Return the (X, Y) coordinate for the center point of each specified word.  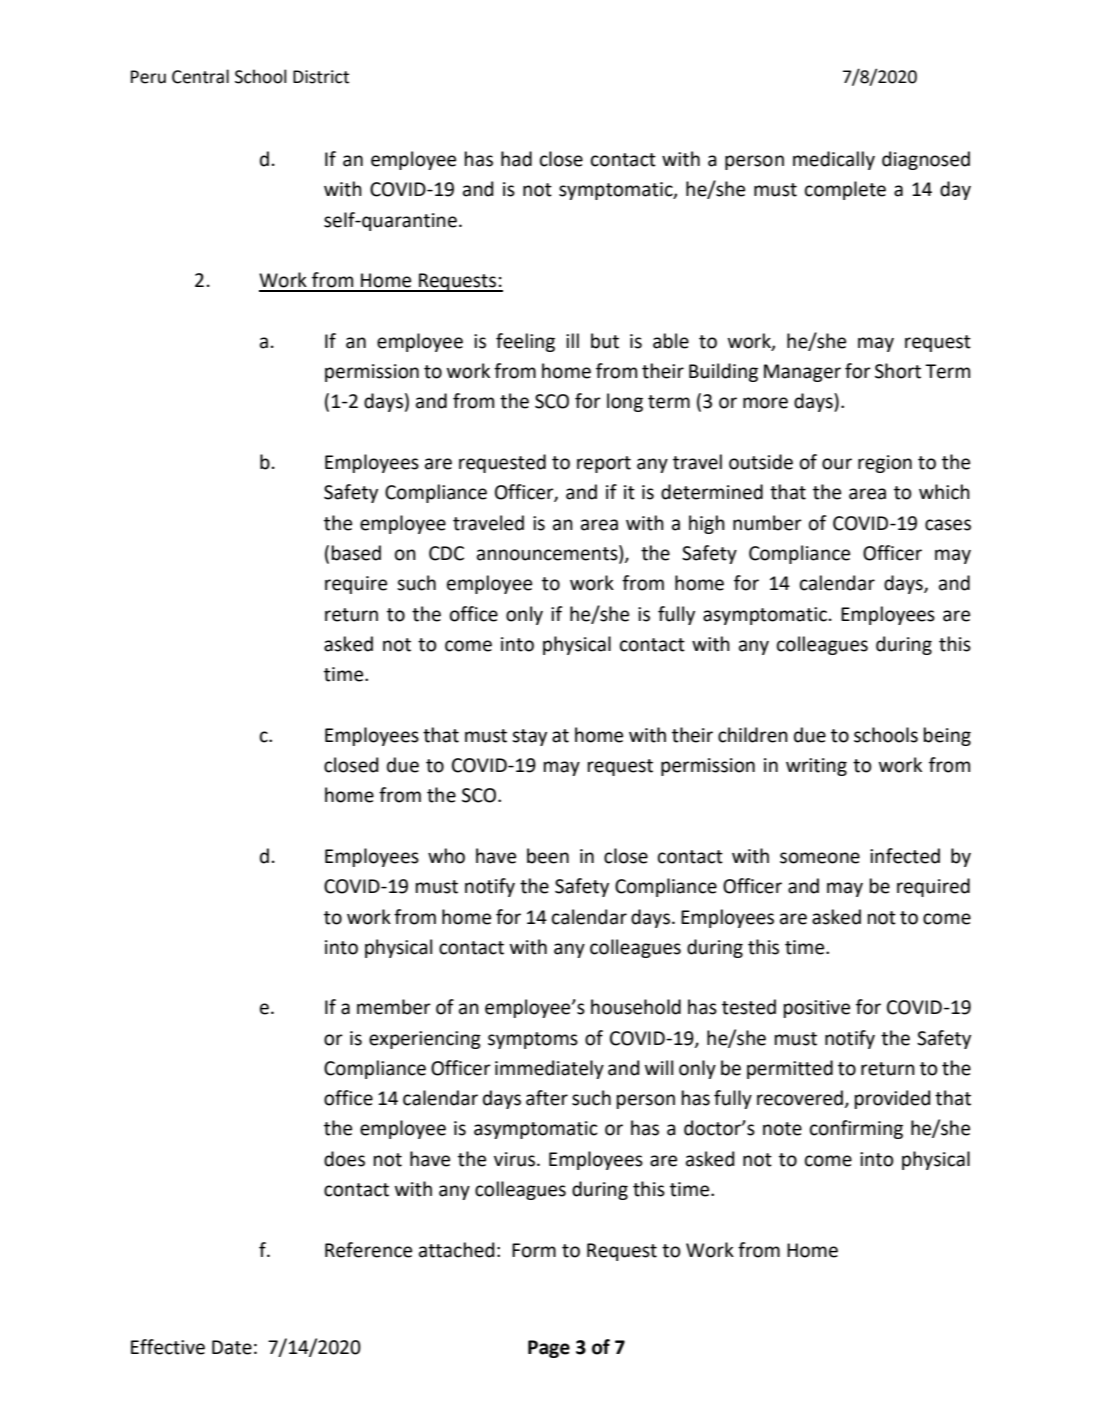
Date (232, 1347)
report (604, 464)
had (516, 159)
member (394, 1007)
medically (834, 160)
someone (820, 858)
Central (200, 76)
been (548, 856)
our (837, 464)
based (356, 553)
